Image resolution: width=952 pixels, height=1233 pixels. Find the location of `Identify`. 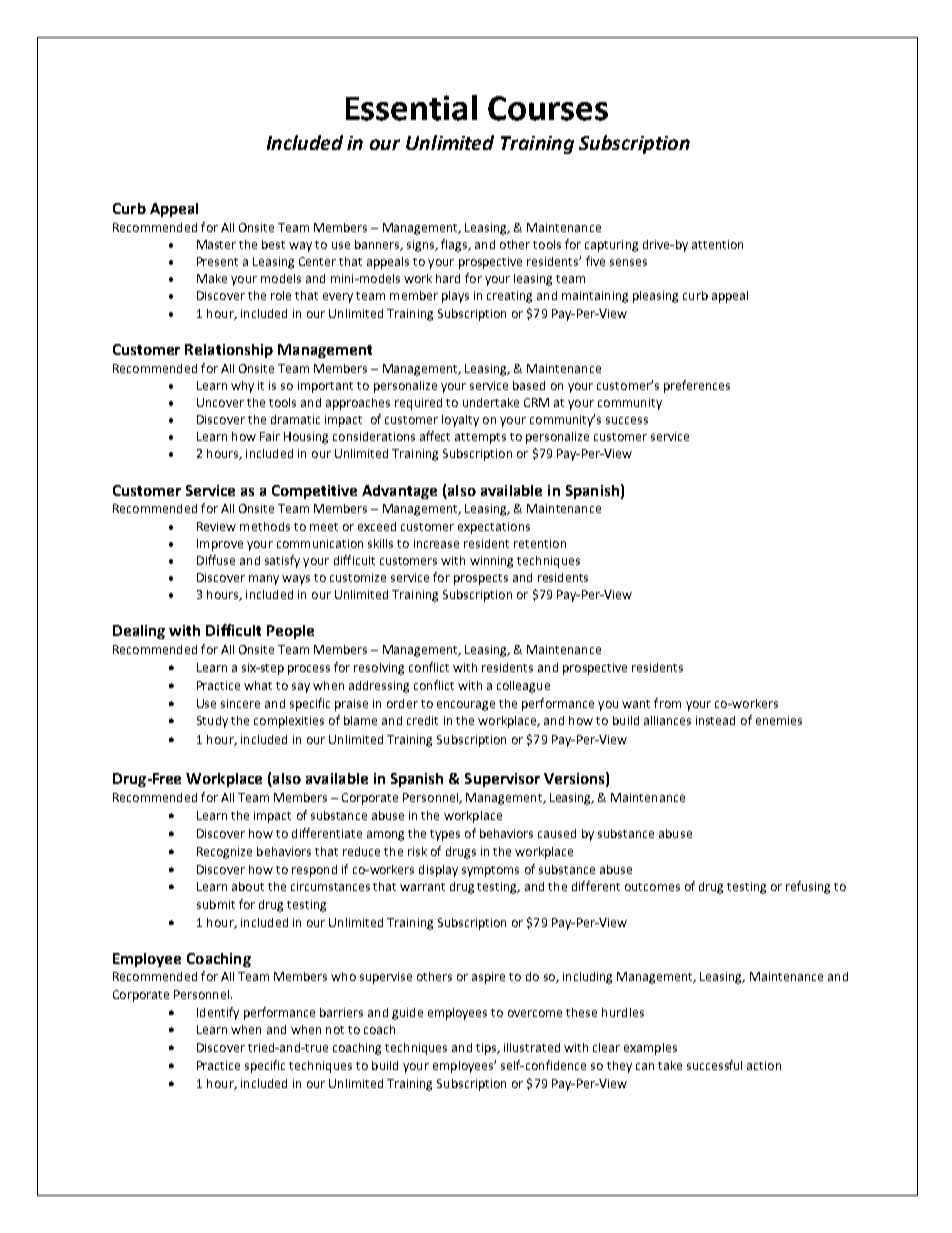

Identify is located at coordinates (218, 1013).
